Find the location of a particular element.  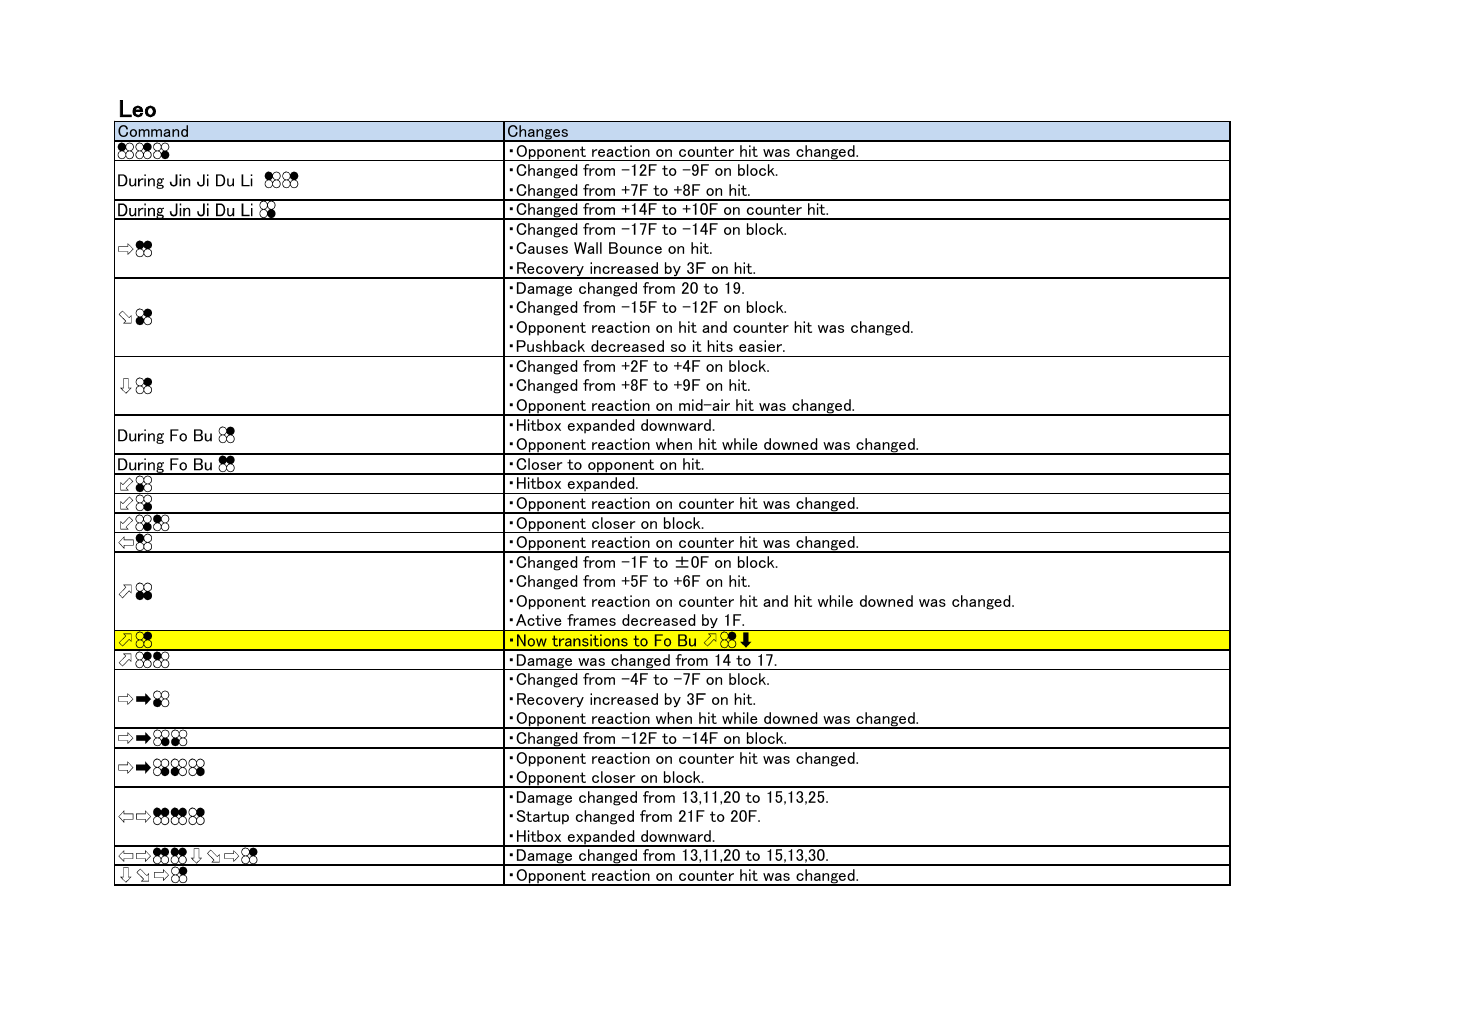

Active is located at coordinates (539, 620).
